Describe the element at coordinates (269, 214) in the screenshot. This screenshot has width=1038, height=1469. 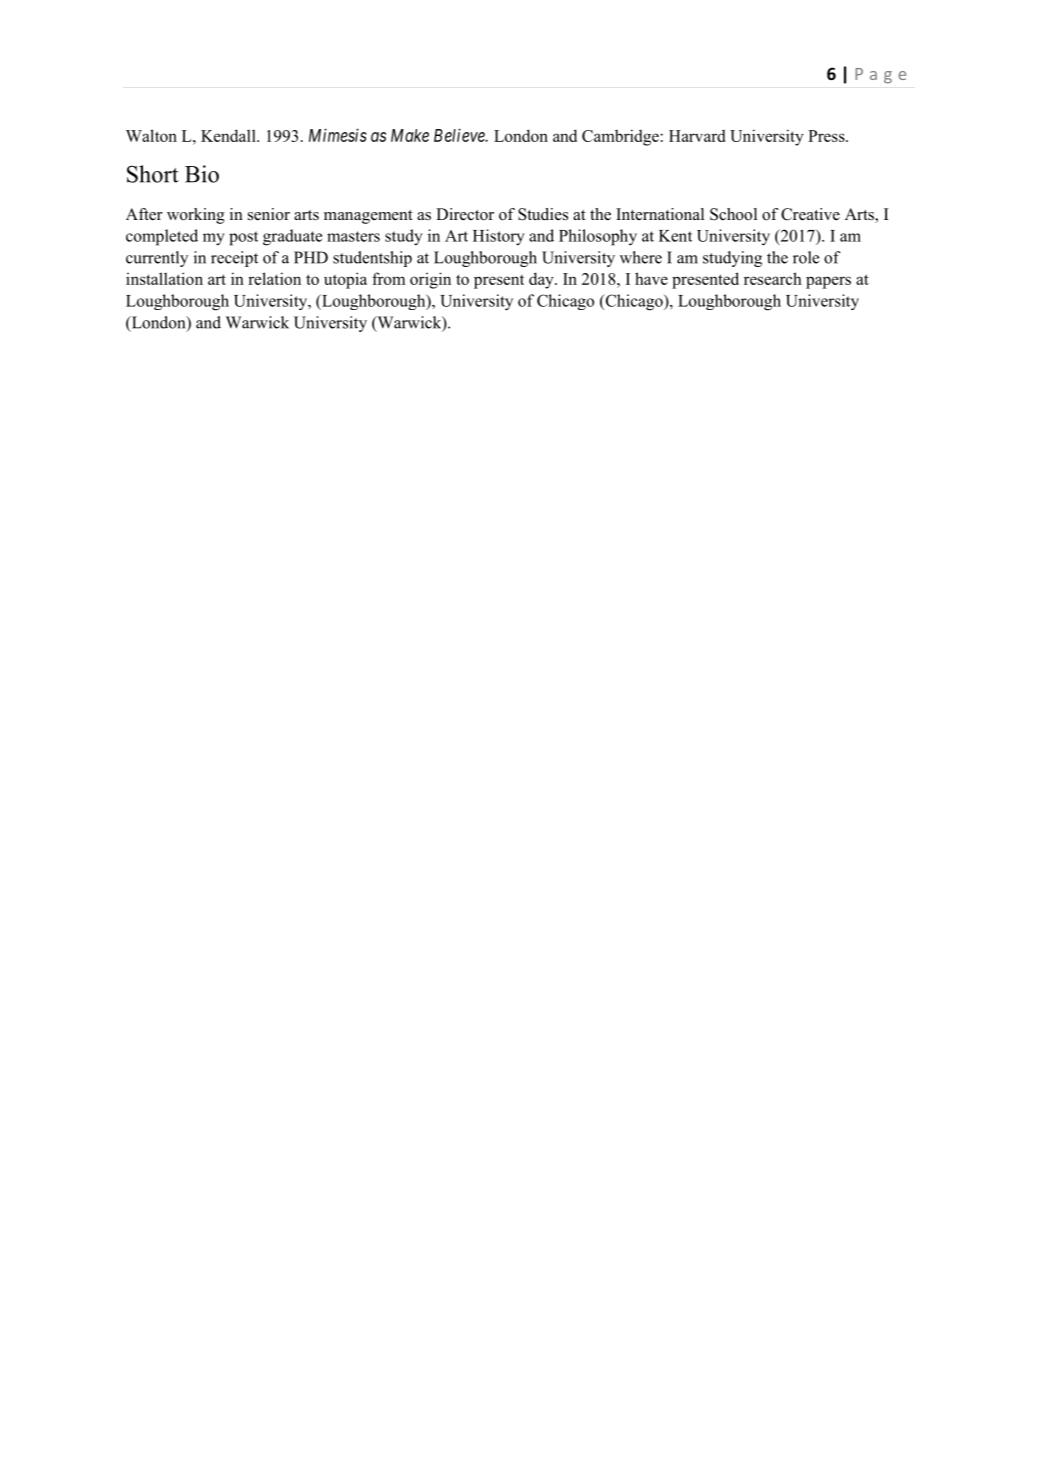
I see `senior` at that location.
